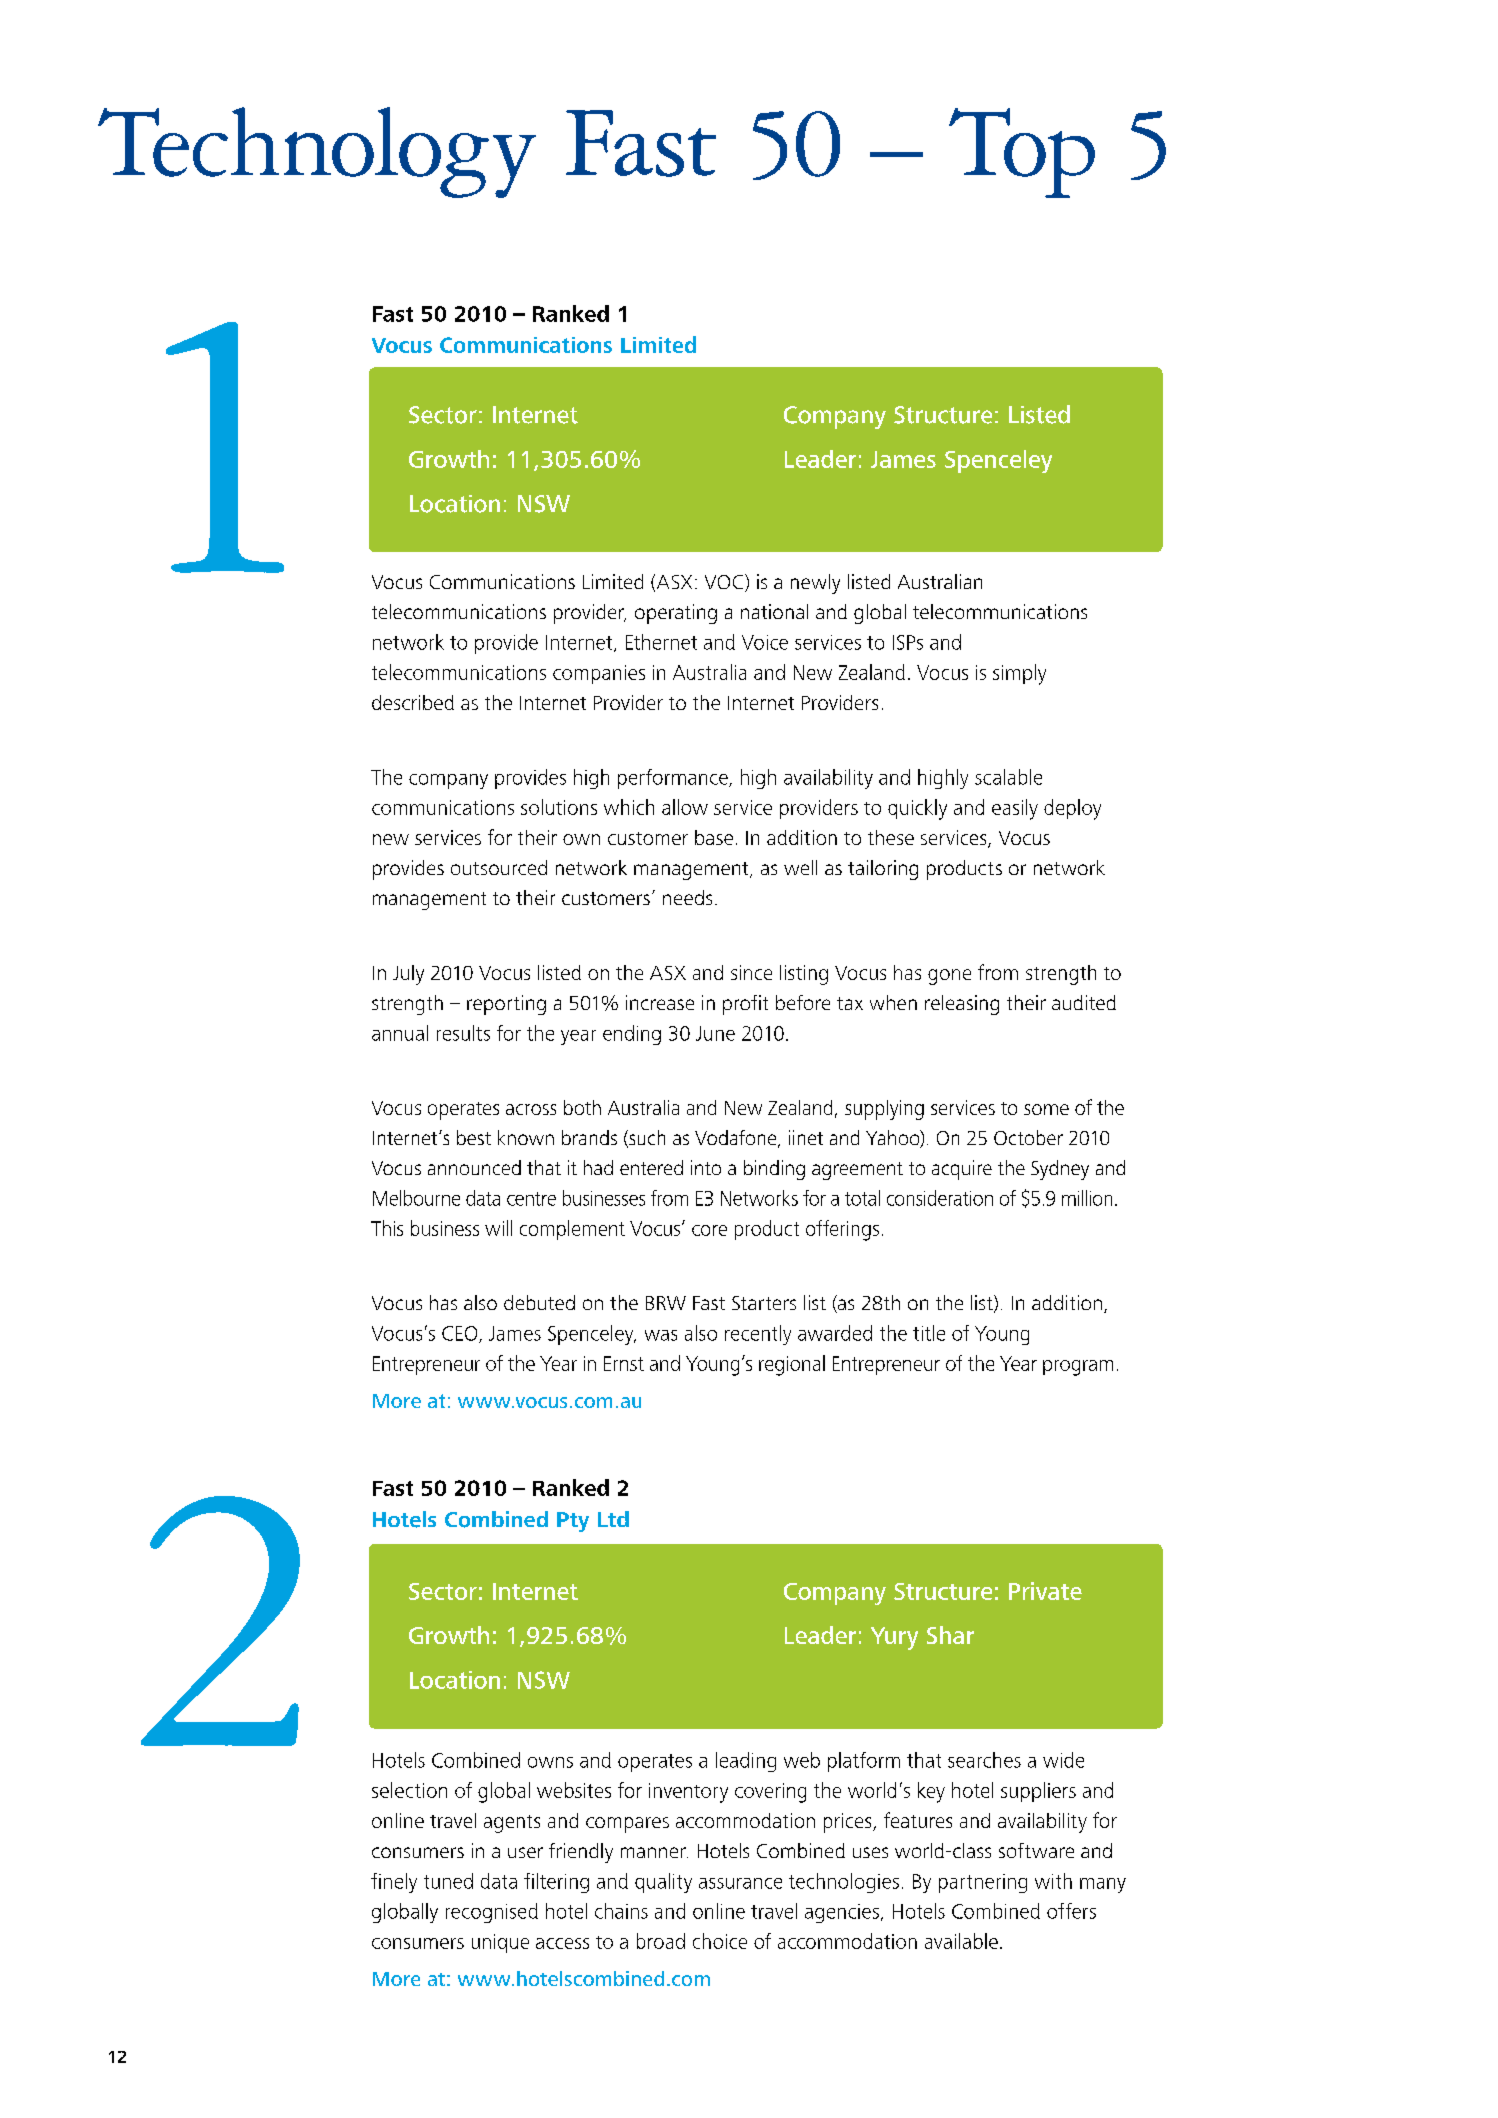 Image resolution: width=1498 pixels, height=2118 pixels. What do you see at coordinates (1022, 153) in the screenshot?
I see `Top` at bounding box center [1022, 153].
